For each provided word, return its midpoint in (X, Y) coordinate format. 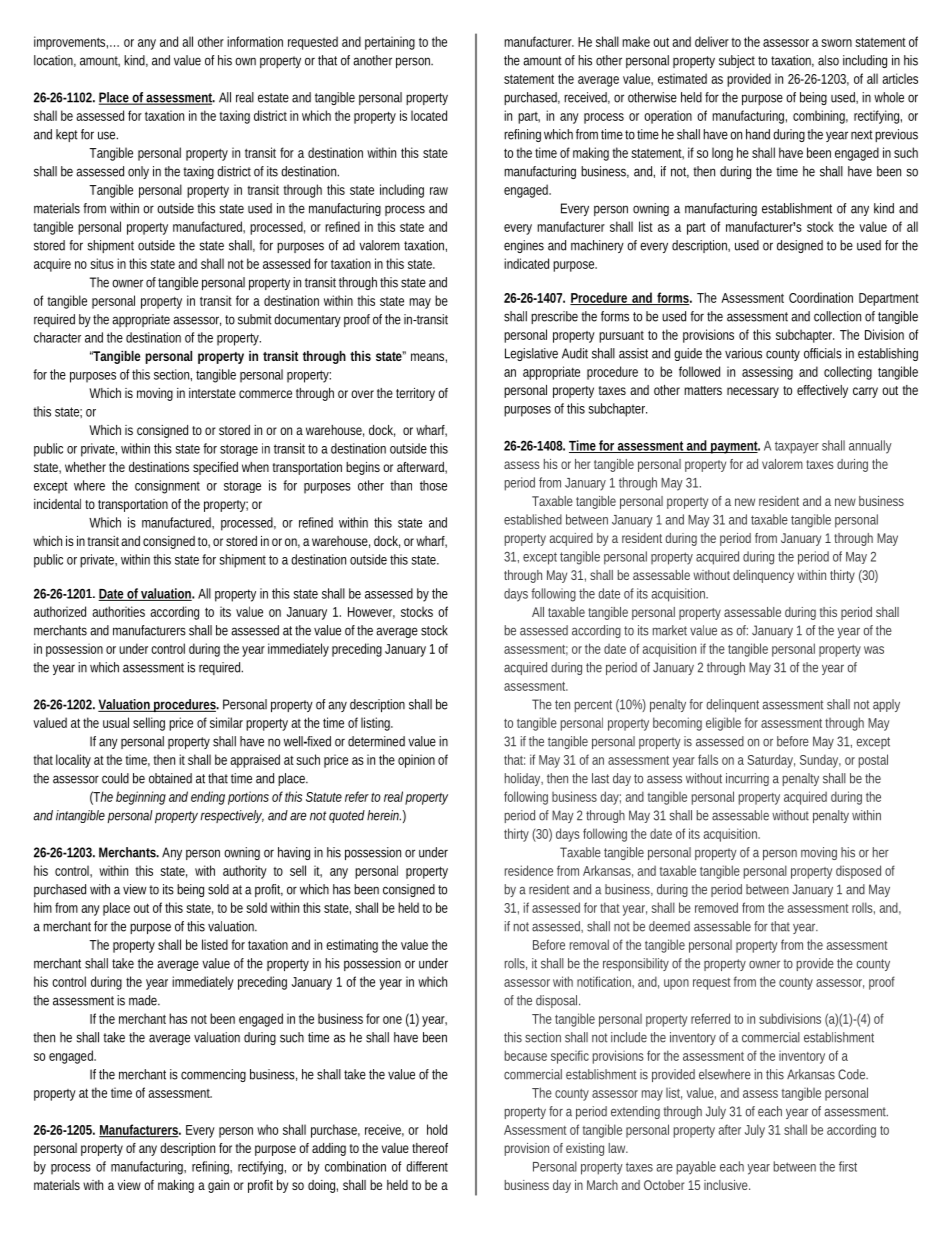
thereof (430, 1148)
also (828, 60)
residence (529, 870)
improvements (71, 43)
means (429, 358)
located (429, 115)
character (57, 337)
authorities (118, 611)
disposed (858, 872)
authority (245, 872)
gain (218, 1186)
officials (823, 353)
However (371, 613)
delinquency (763, 576)
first (848, 1166)
